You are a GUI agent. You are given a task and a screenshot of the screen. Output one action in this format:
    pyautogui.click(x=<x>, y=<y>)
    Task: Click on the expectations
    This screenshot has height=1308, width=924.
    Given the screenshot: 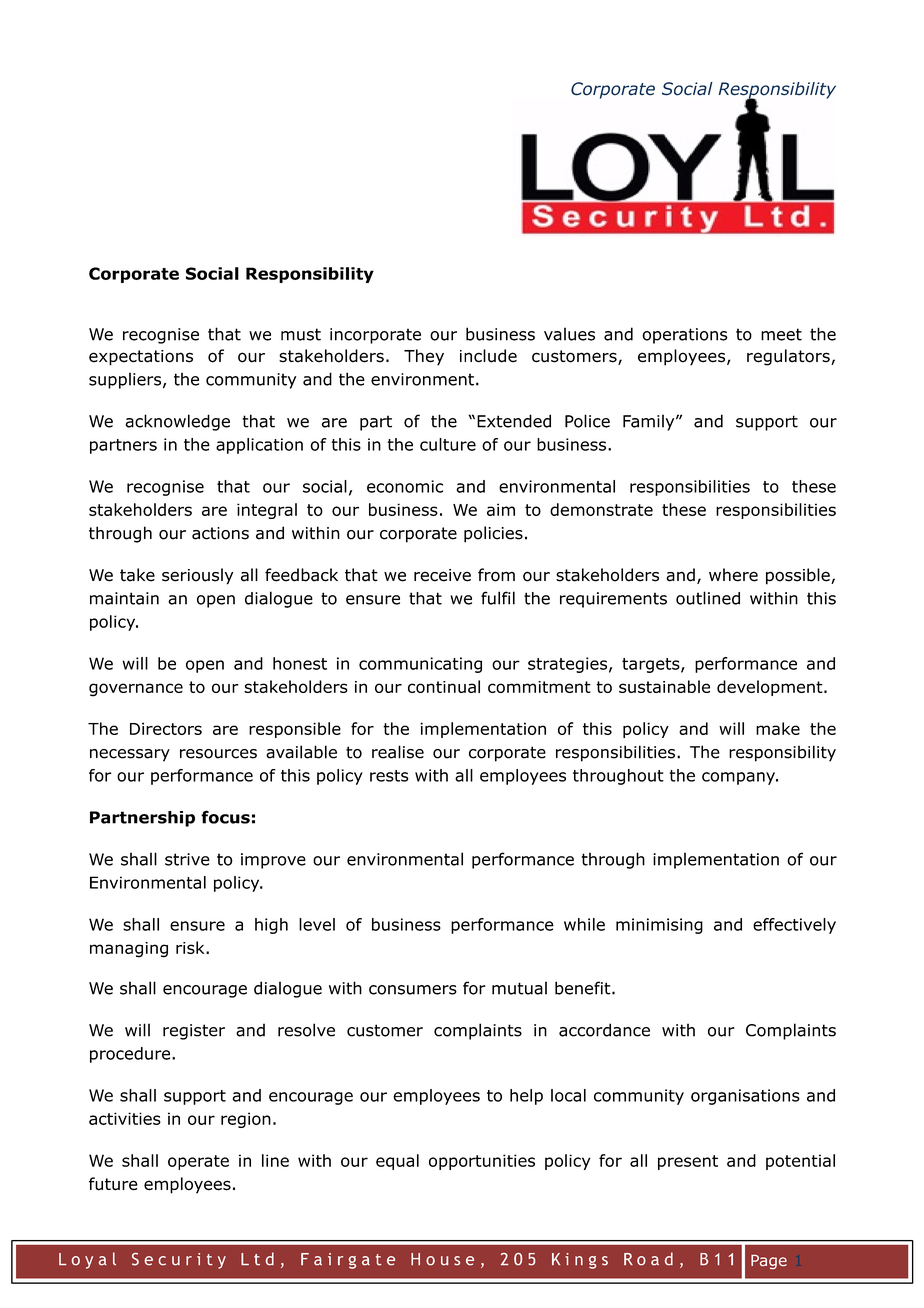 What is the action you would take?
    pyautogui.click(x=141, y=358)
